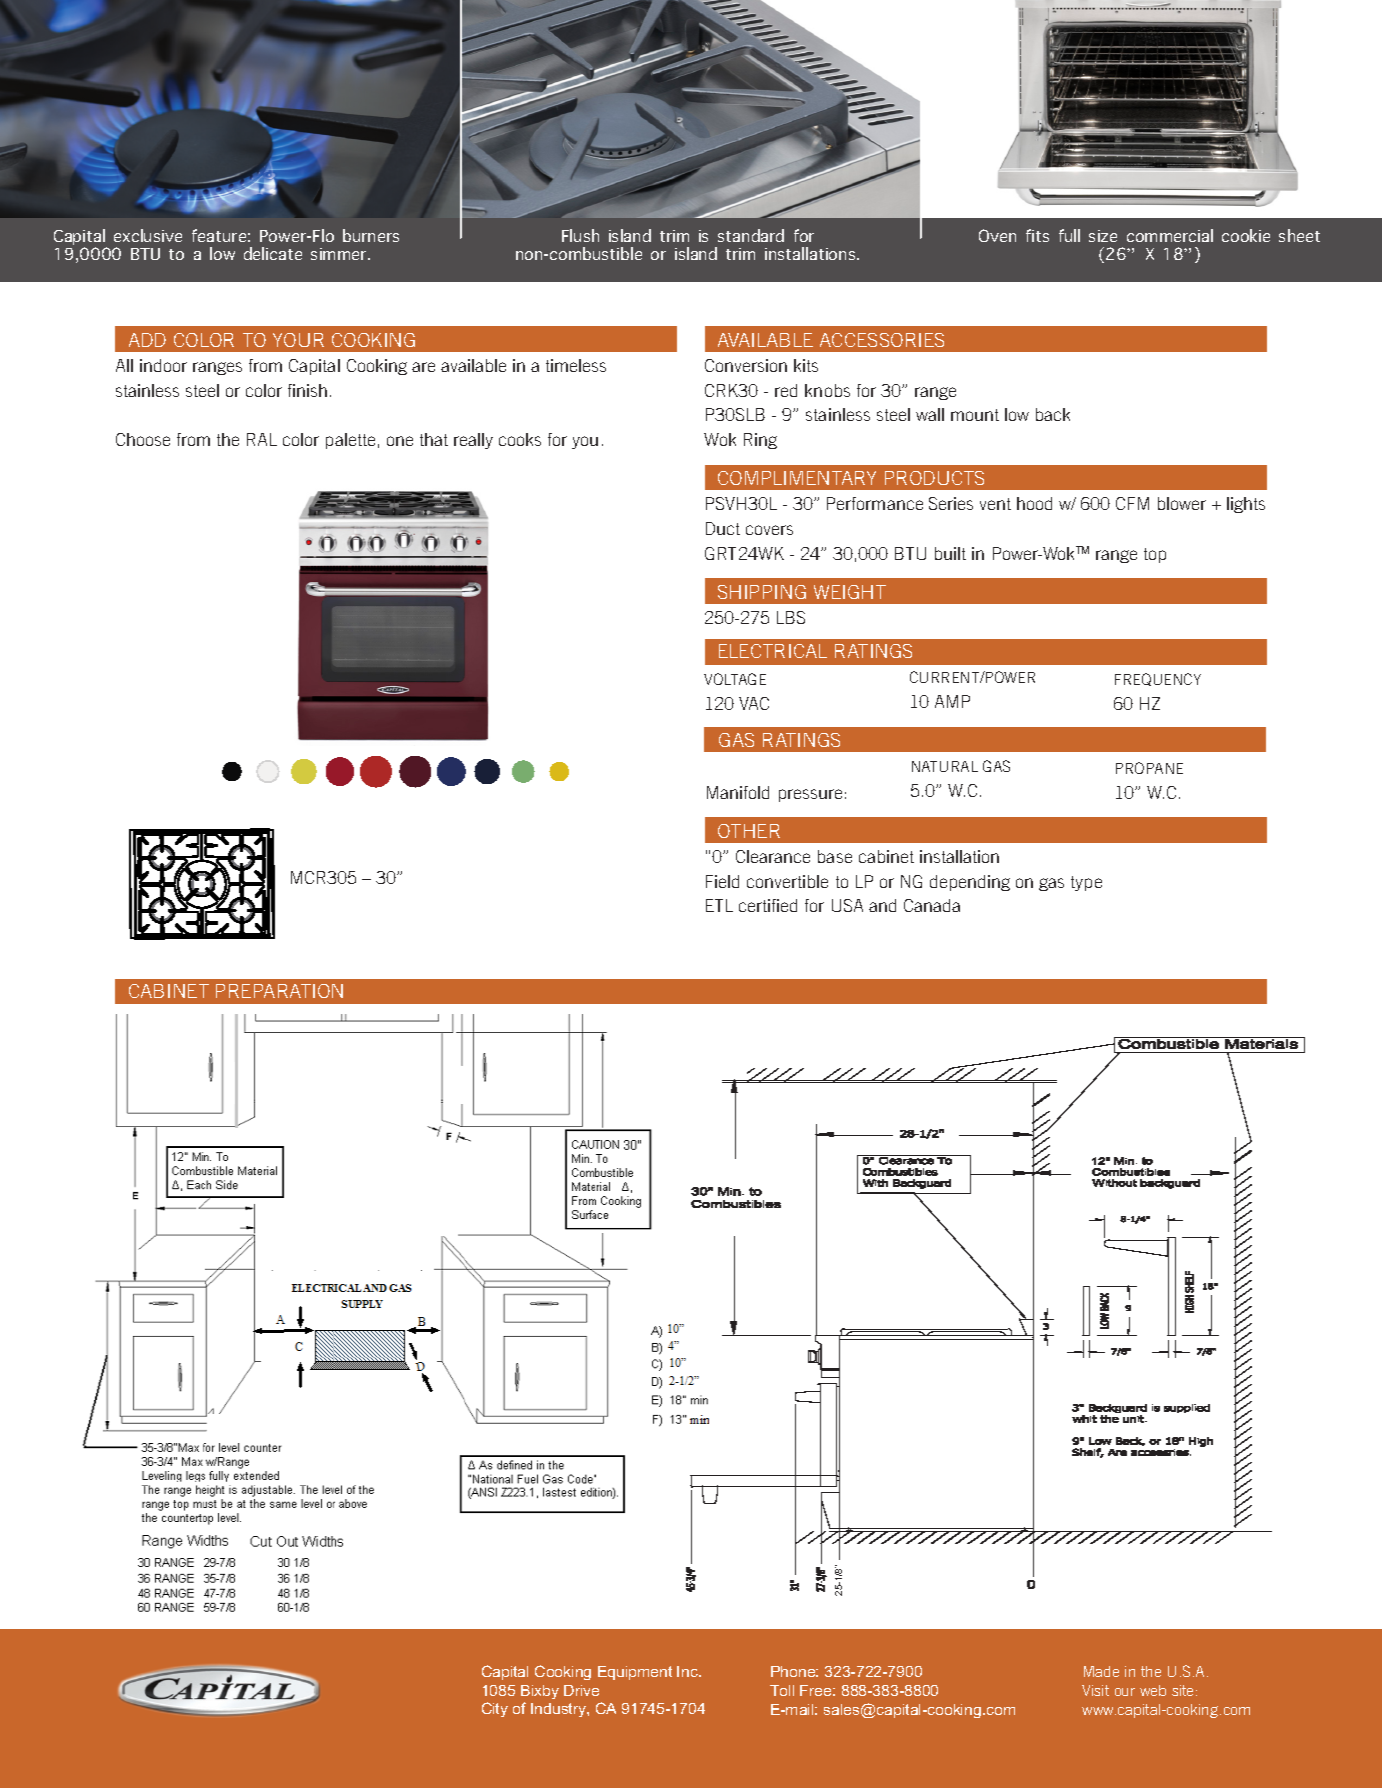 This image has height=1788, width=1382. Describe the element at coordinates (495, 1709) in the image. I see `City` at that location.
